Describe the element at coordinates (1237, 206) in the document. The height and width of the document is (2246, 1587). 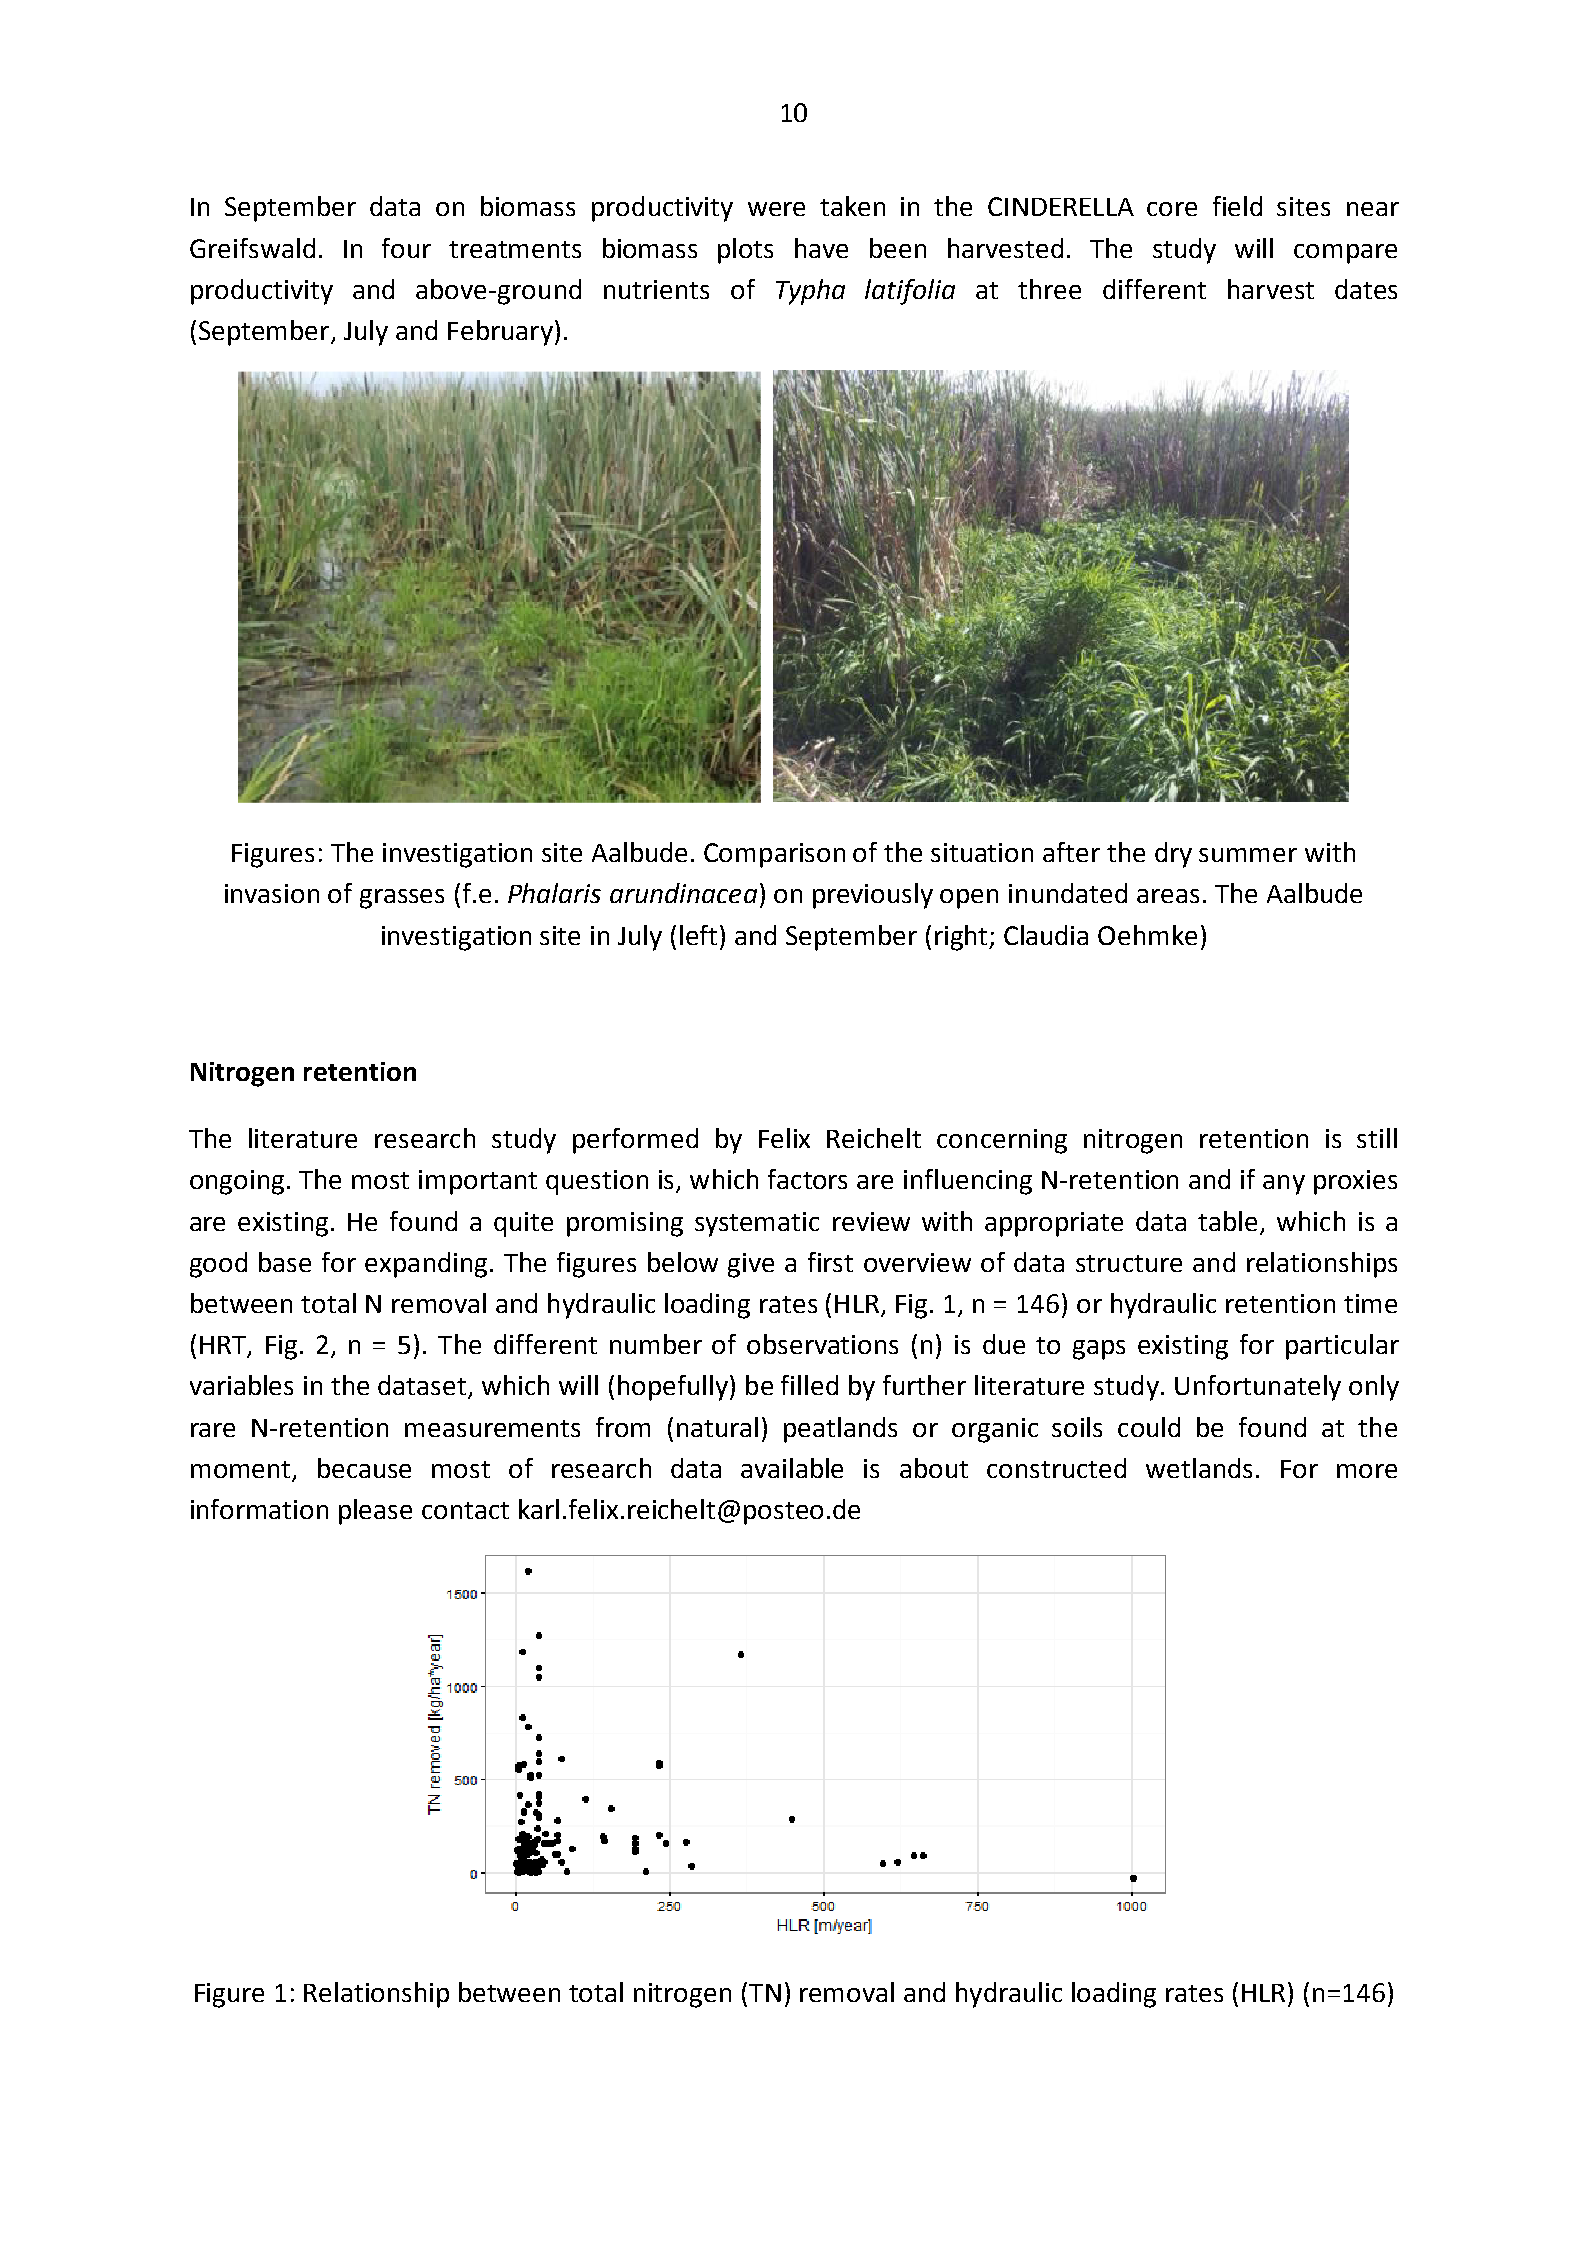
I see `field` at that location.
